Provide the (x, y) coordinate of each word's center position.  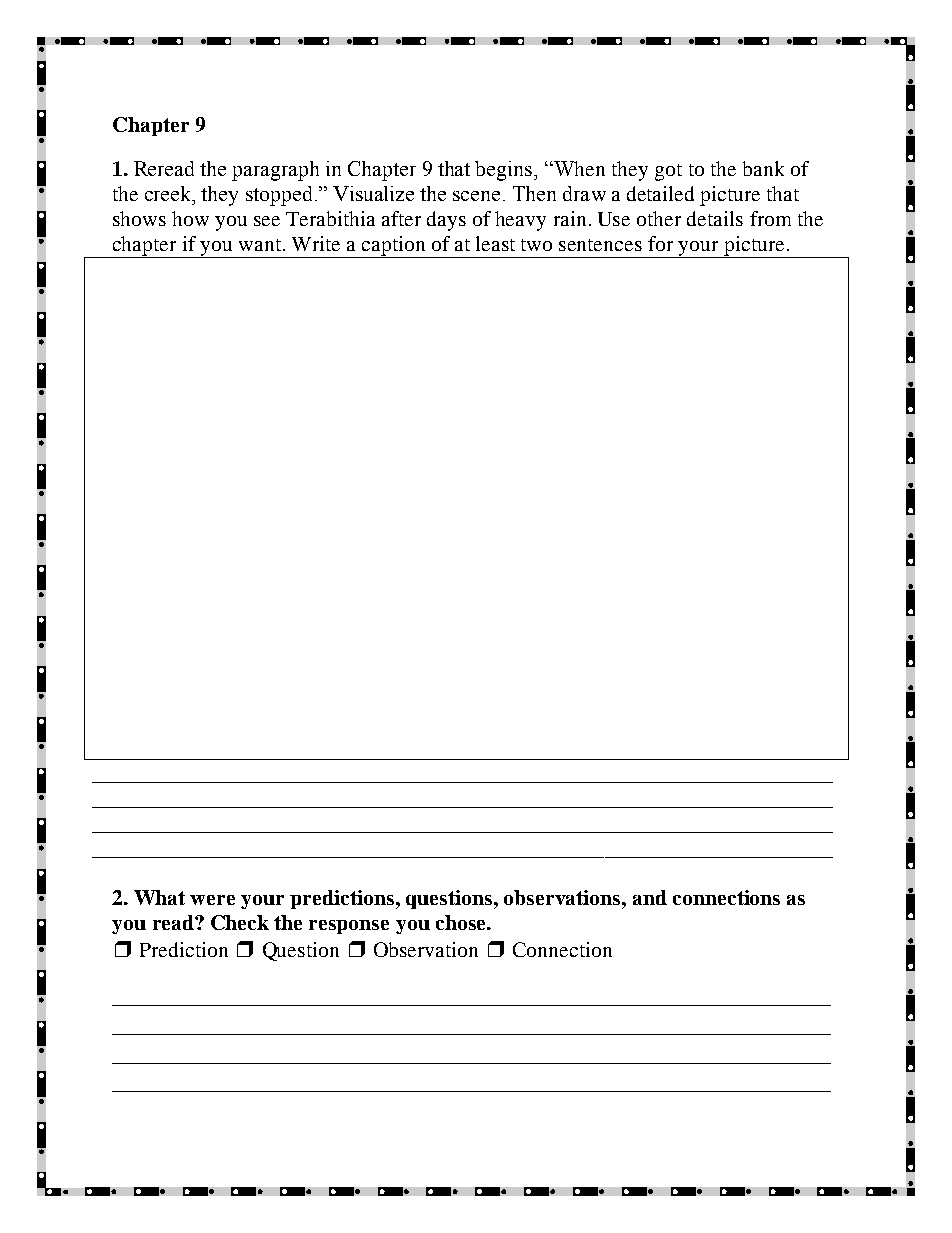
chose (462, 922)
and (650, 897)
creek (169, 193)
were (212, 900)
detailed (660, 193)
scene (476, 196)
